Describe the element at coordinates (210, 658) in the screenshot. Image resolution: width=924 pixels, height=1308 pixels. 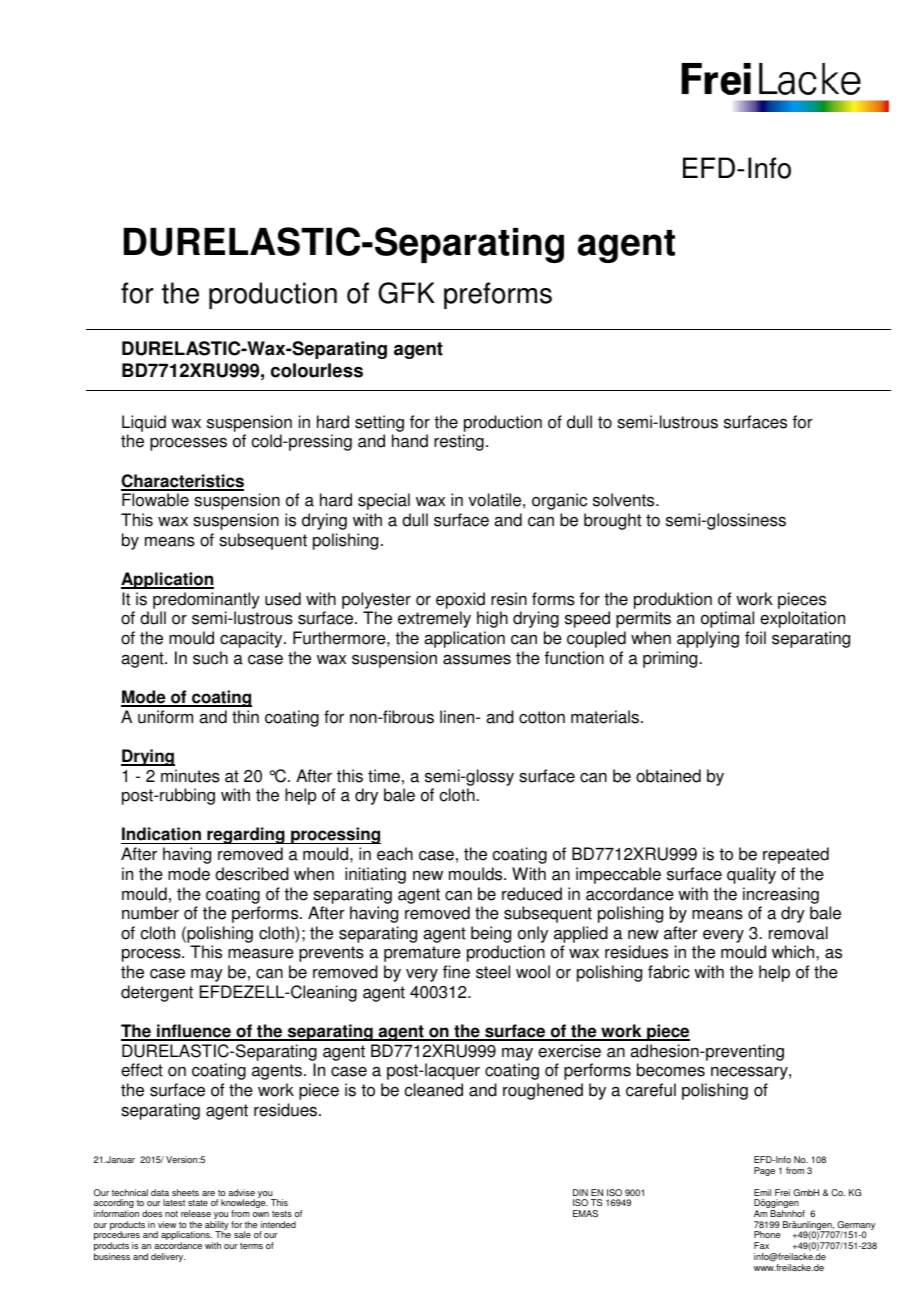
I see `such` at that location.
